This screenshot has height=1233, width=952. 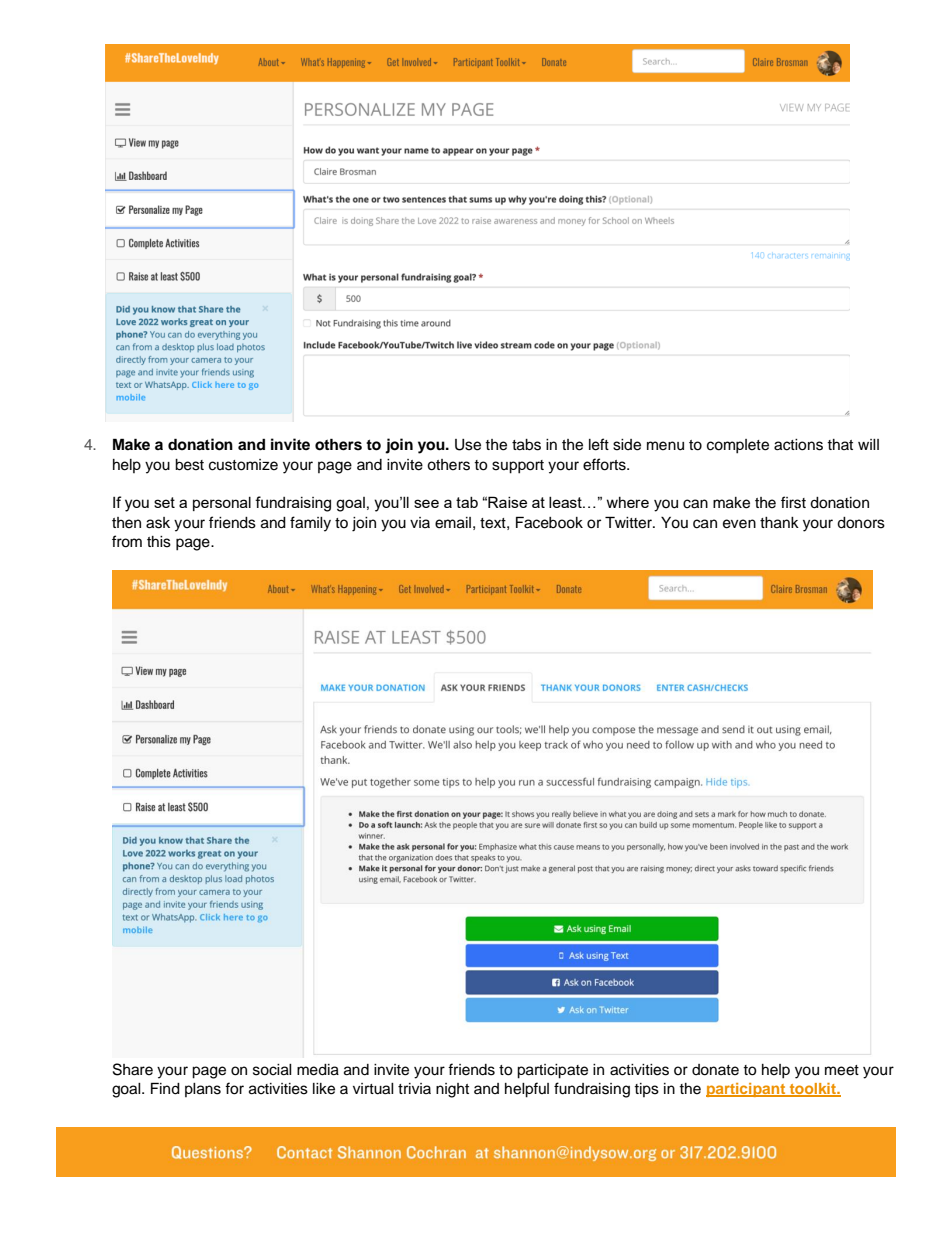 I want to click on this, so click(x=159, y=542).
